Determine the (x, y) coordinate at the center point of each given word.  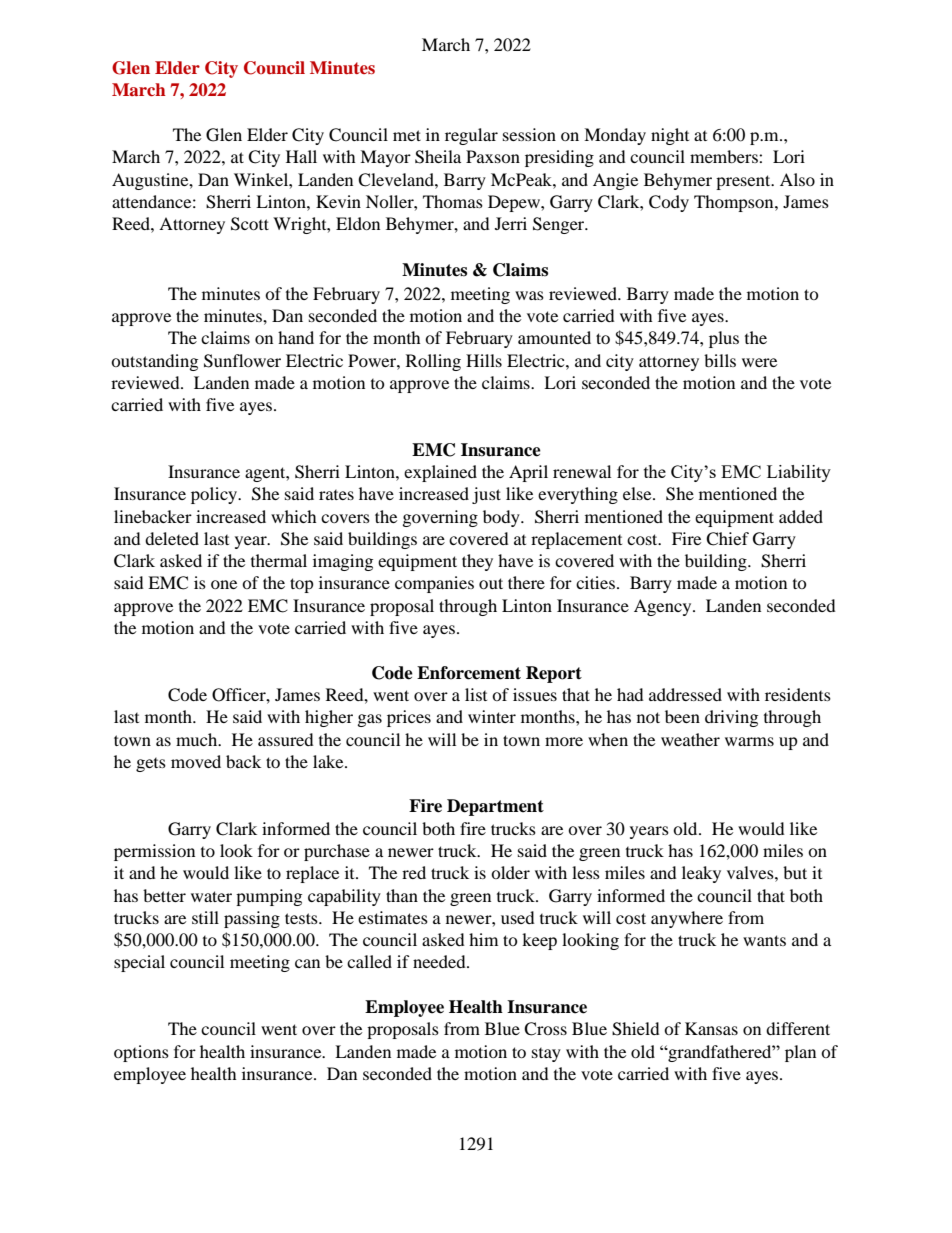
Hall (301, 156)
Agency (664, 607)
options (141, 1053)
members (725, 156)
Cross (545, 1029)
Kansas (711, 1028)
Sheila (438, 157)
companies (434, 584)
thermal (279, 560)
